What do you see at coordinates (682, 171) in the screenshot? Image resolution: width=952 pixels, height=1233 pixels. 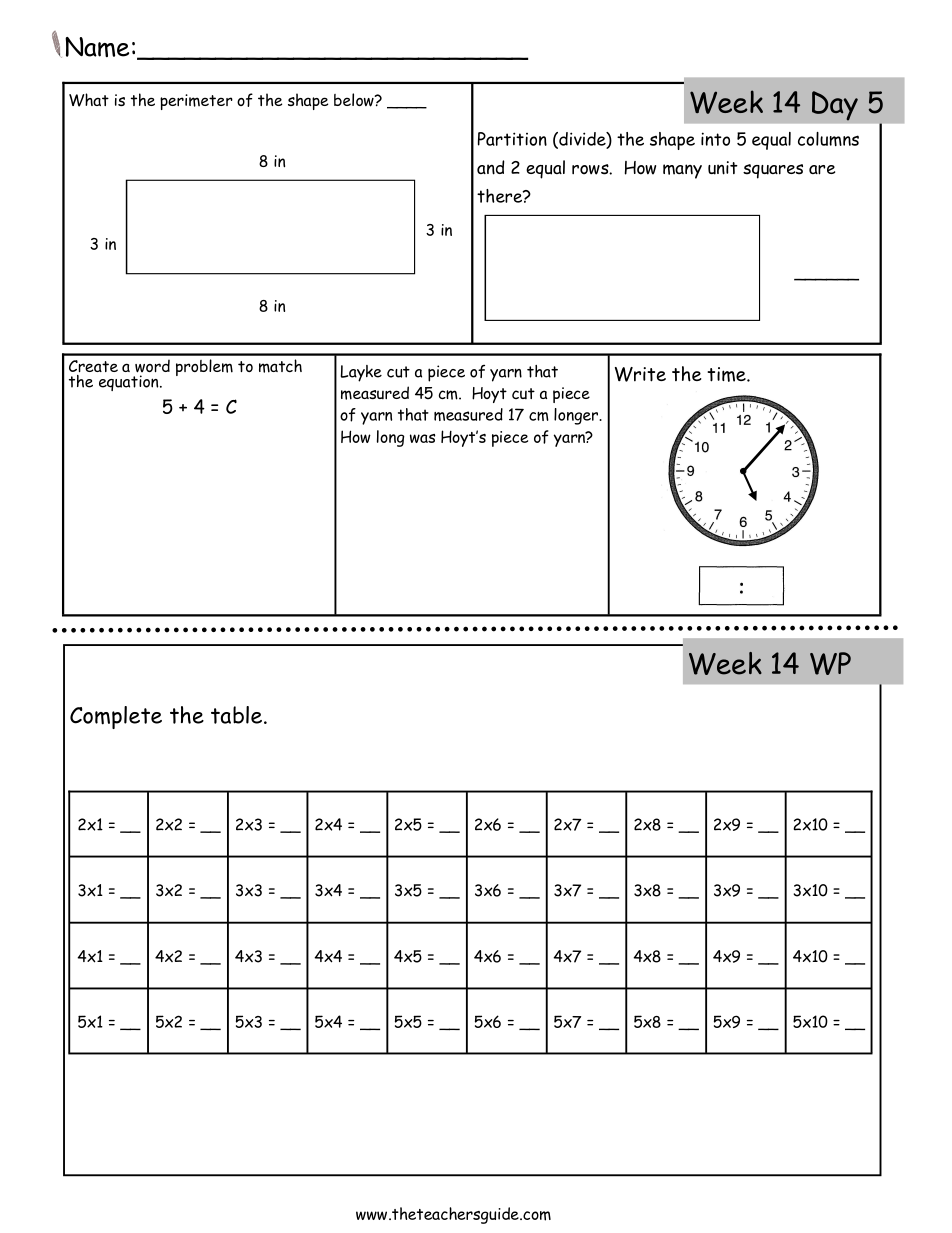 I see `many` at bounding box center [682, 171].
